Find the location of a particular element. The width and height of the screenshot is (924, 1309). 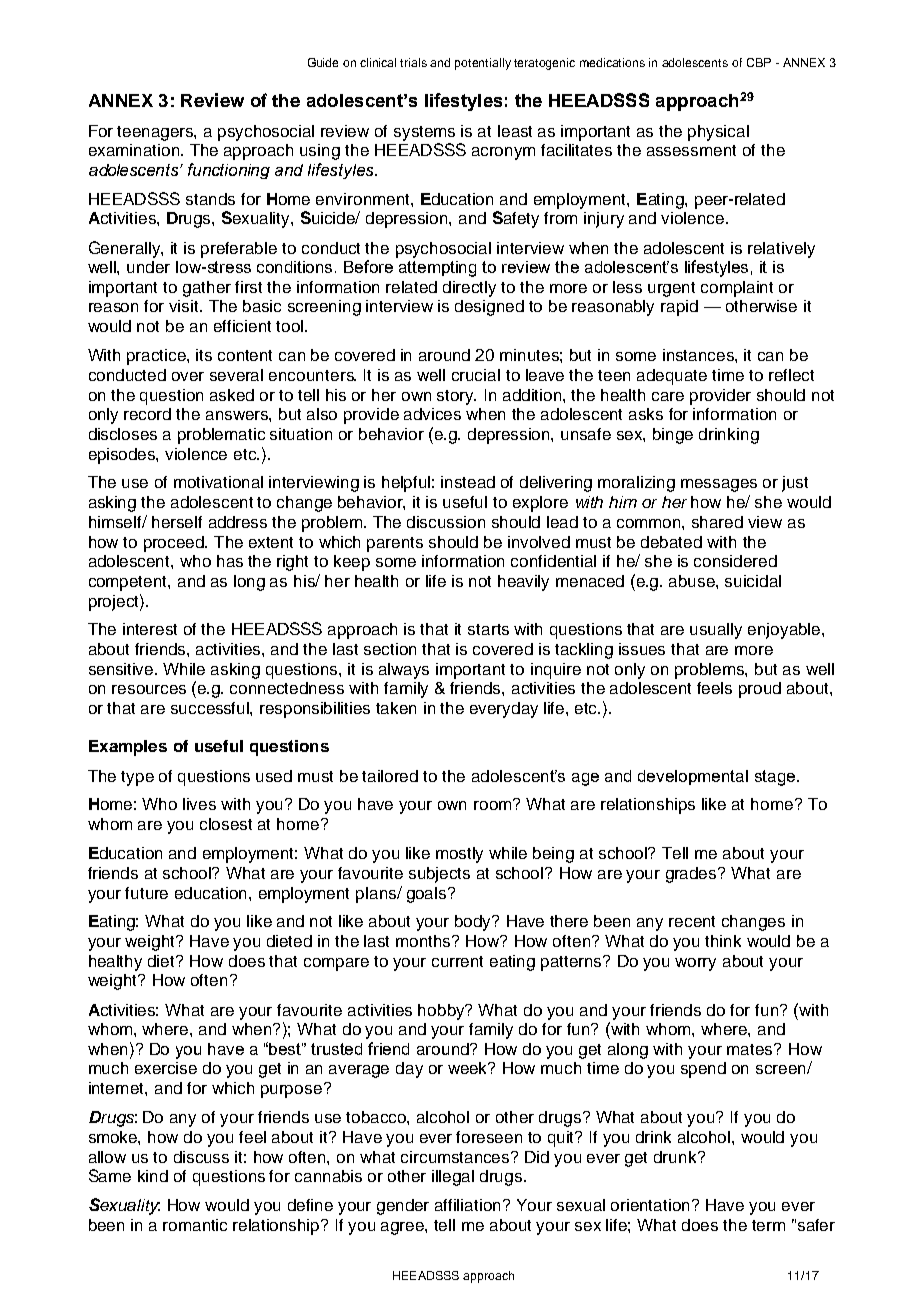

usually is located at coordinates (716, 631).
